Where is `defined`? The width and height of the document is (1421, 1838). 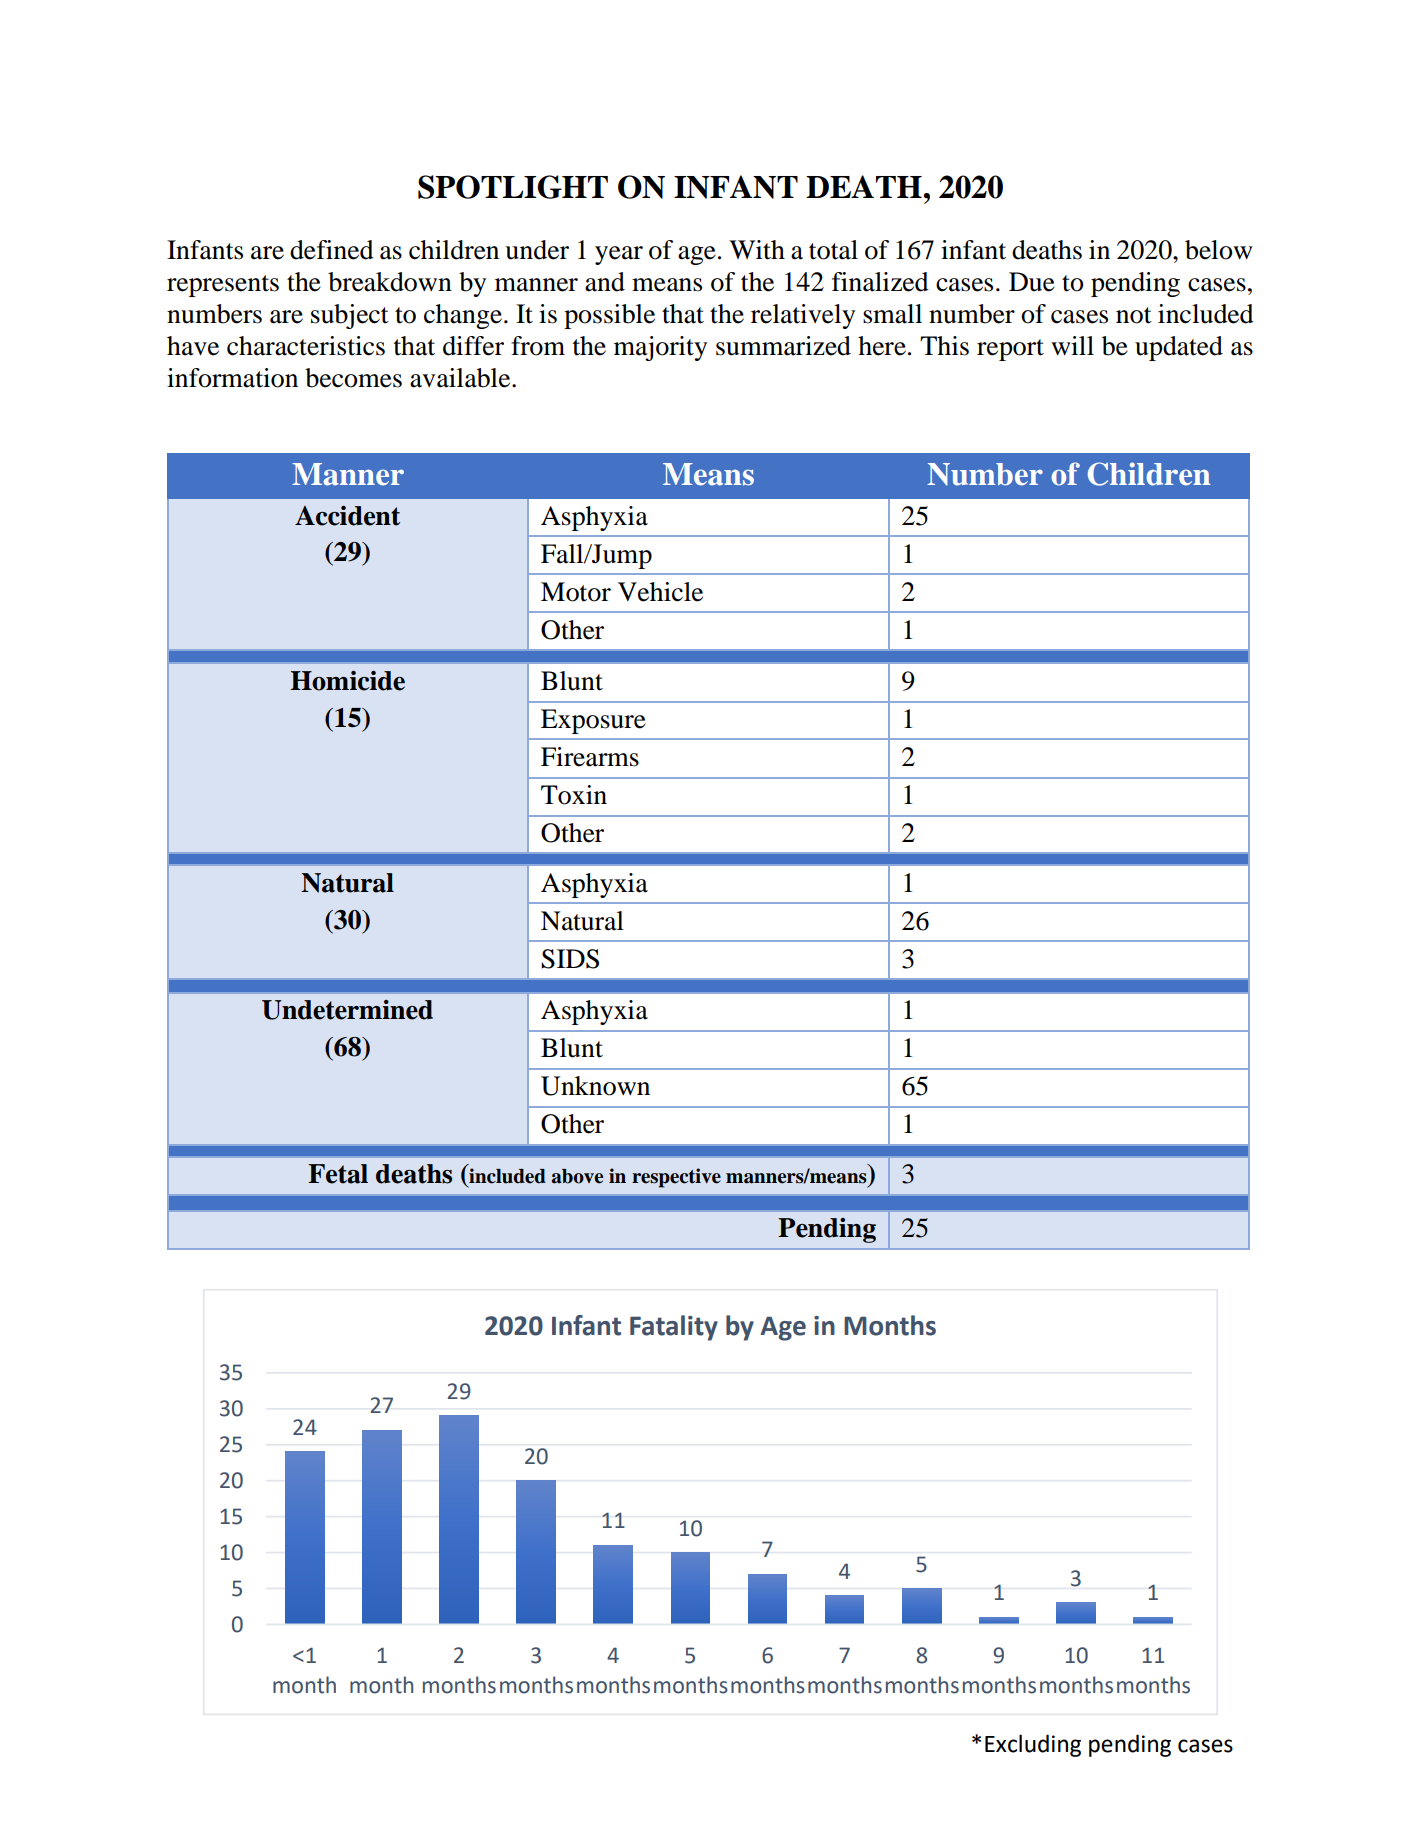
defined is located at coordinates (332, 250).
